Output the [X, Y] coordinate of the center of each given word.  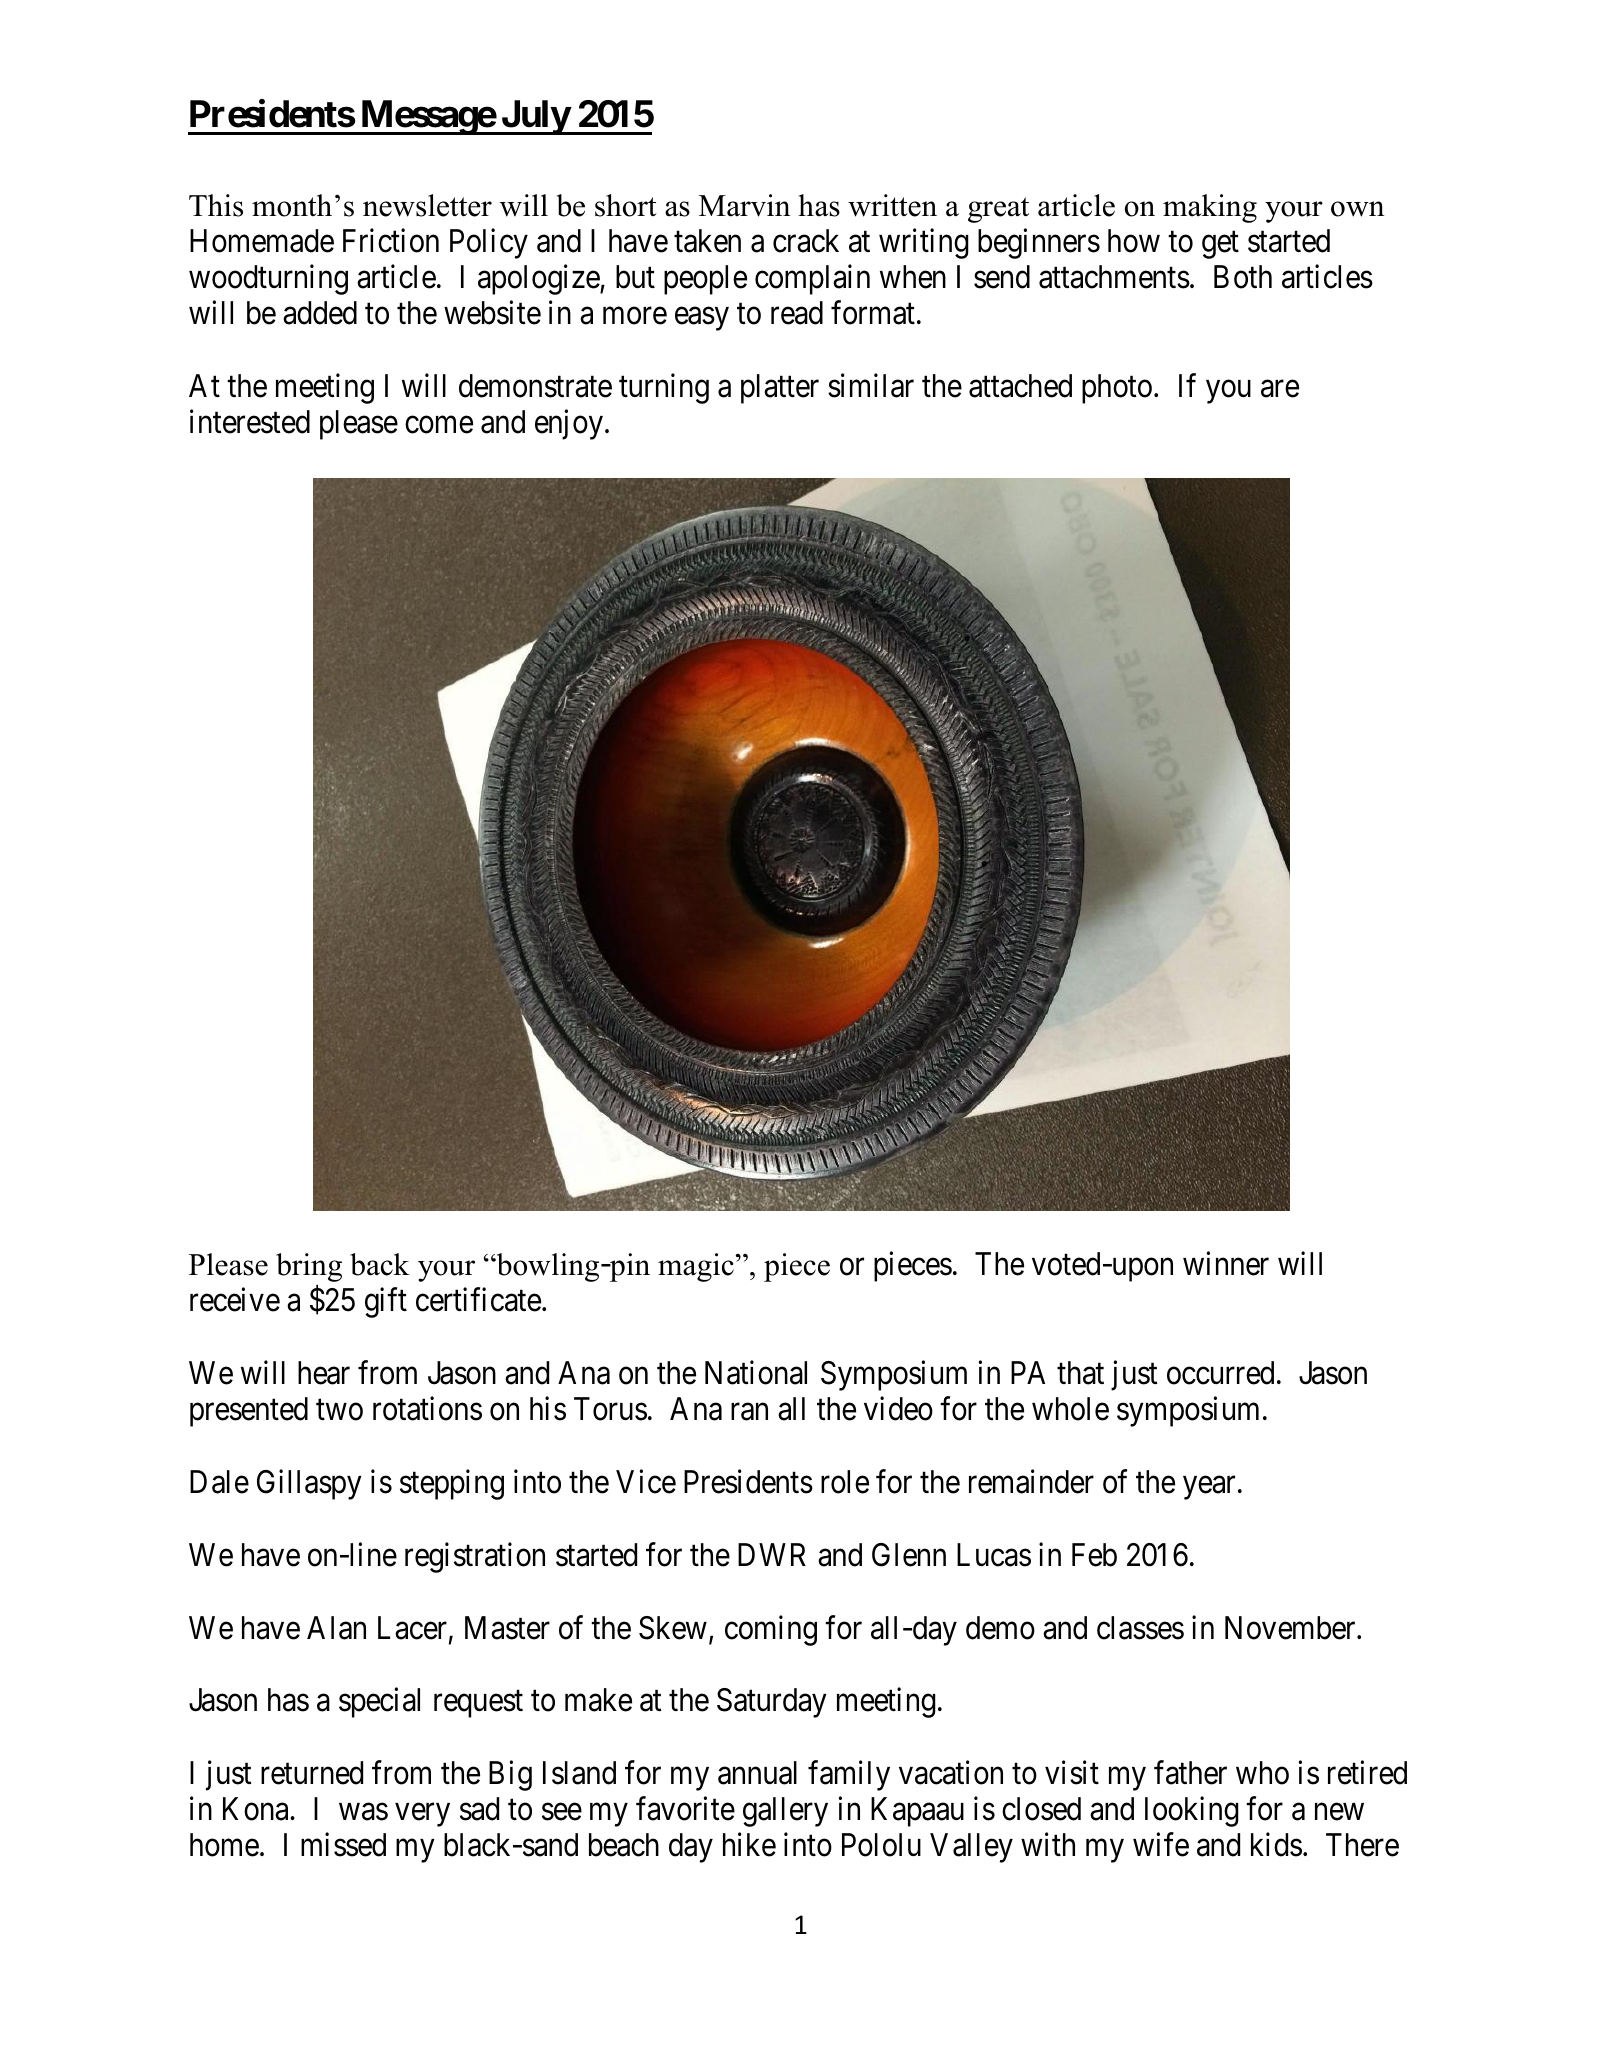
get [1220, 245]
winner [1226, 1264]
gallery [785, 1812]
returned [312, 1773]
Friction [391, 241]
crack [806, 241]
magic [696, 1267]
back [380, 1264]
